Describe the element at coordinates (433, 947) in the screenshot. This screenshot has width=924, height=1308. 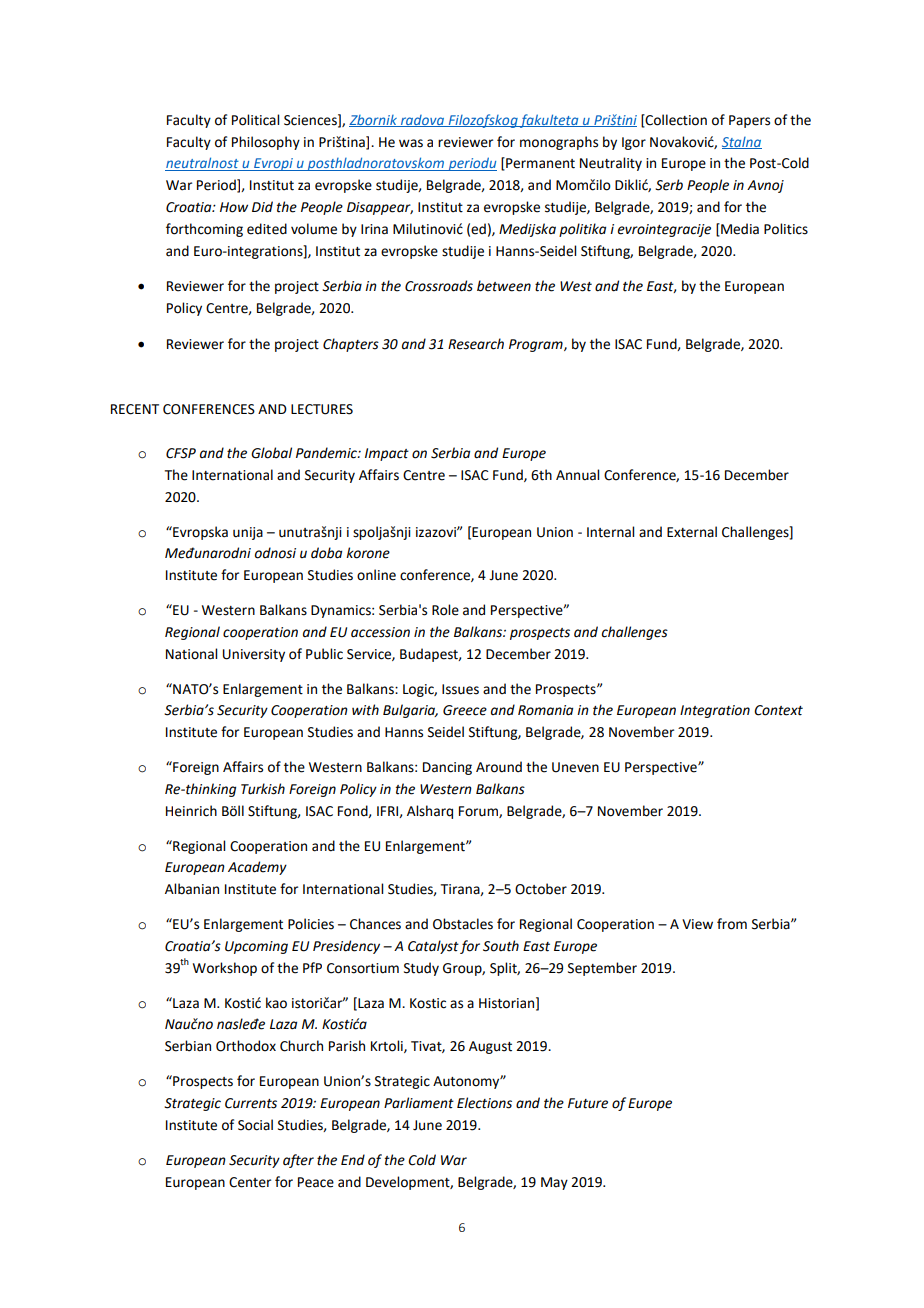
I see `Catalyst` at that location.
